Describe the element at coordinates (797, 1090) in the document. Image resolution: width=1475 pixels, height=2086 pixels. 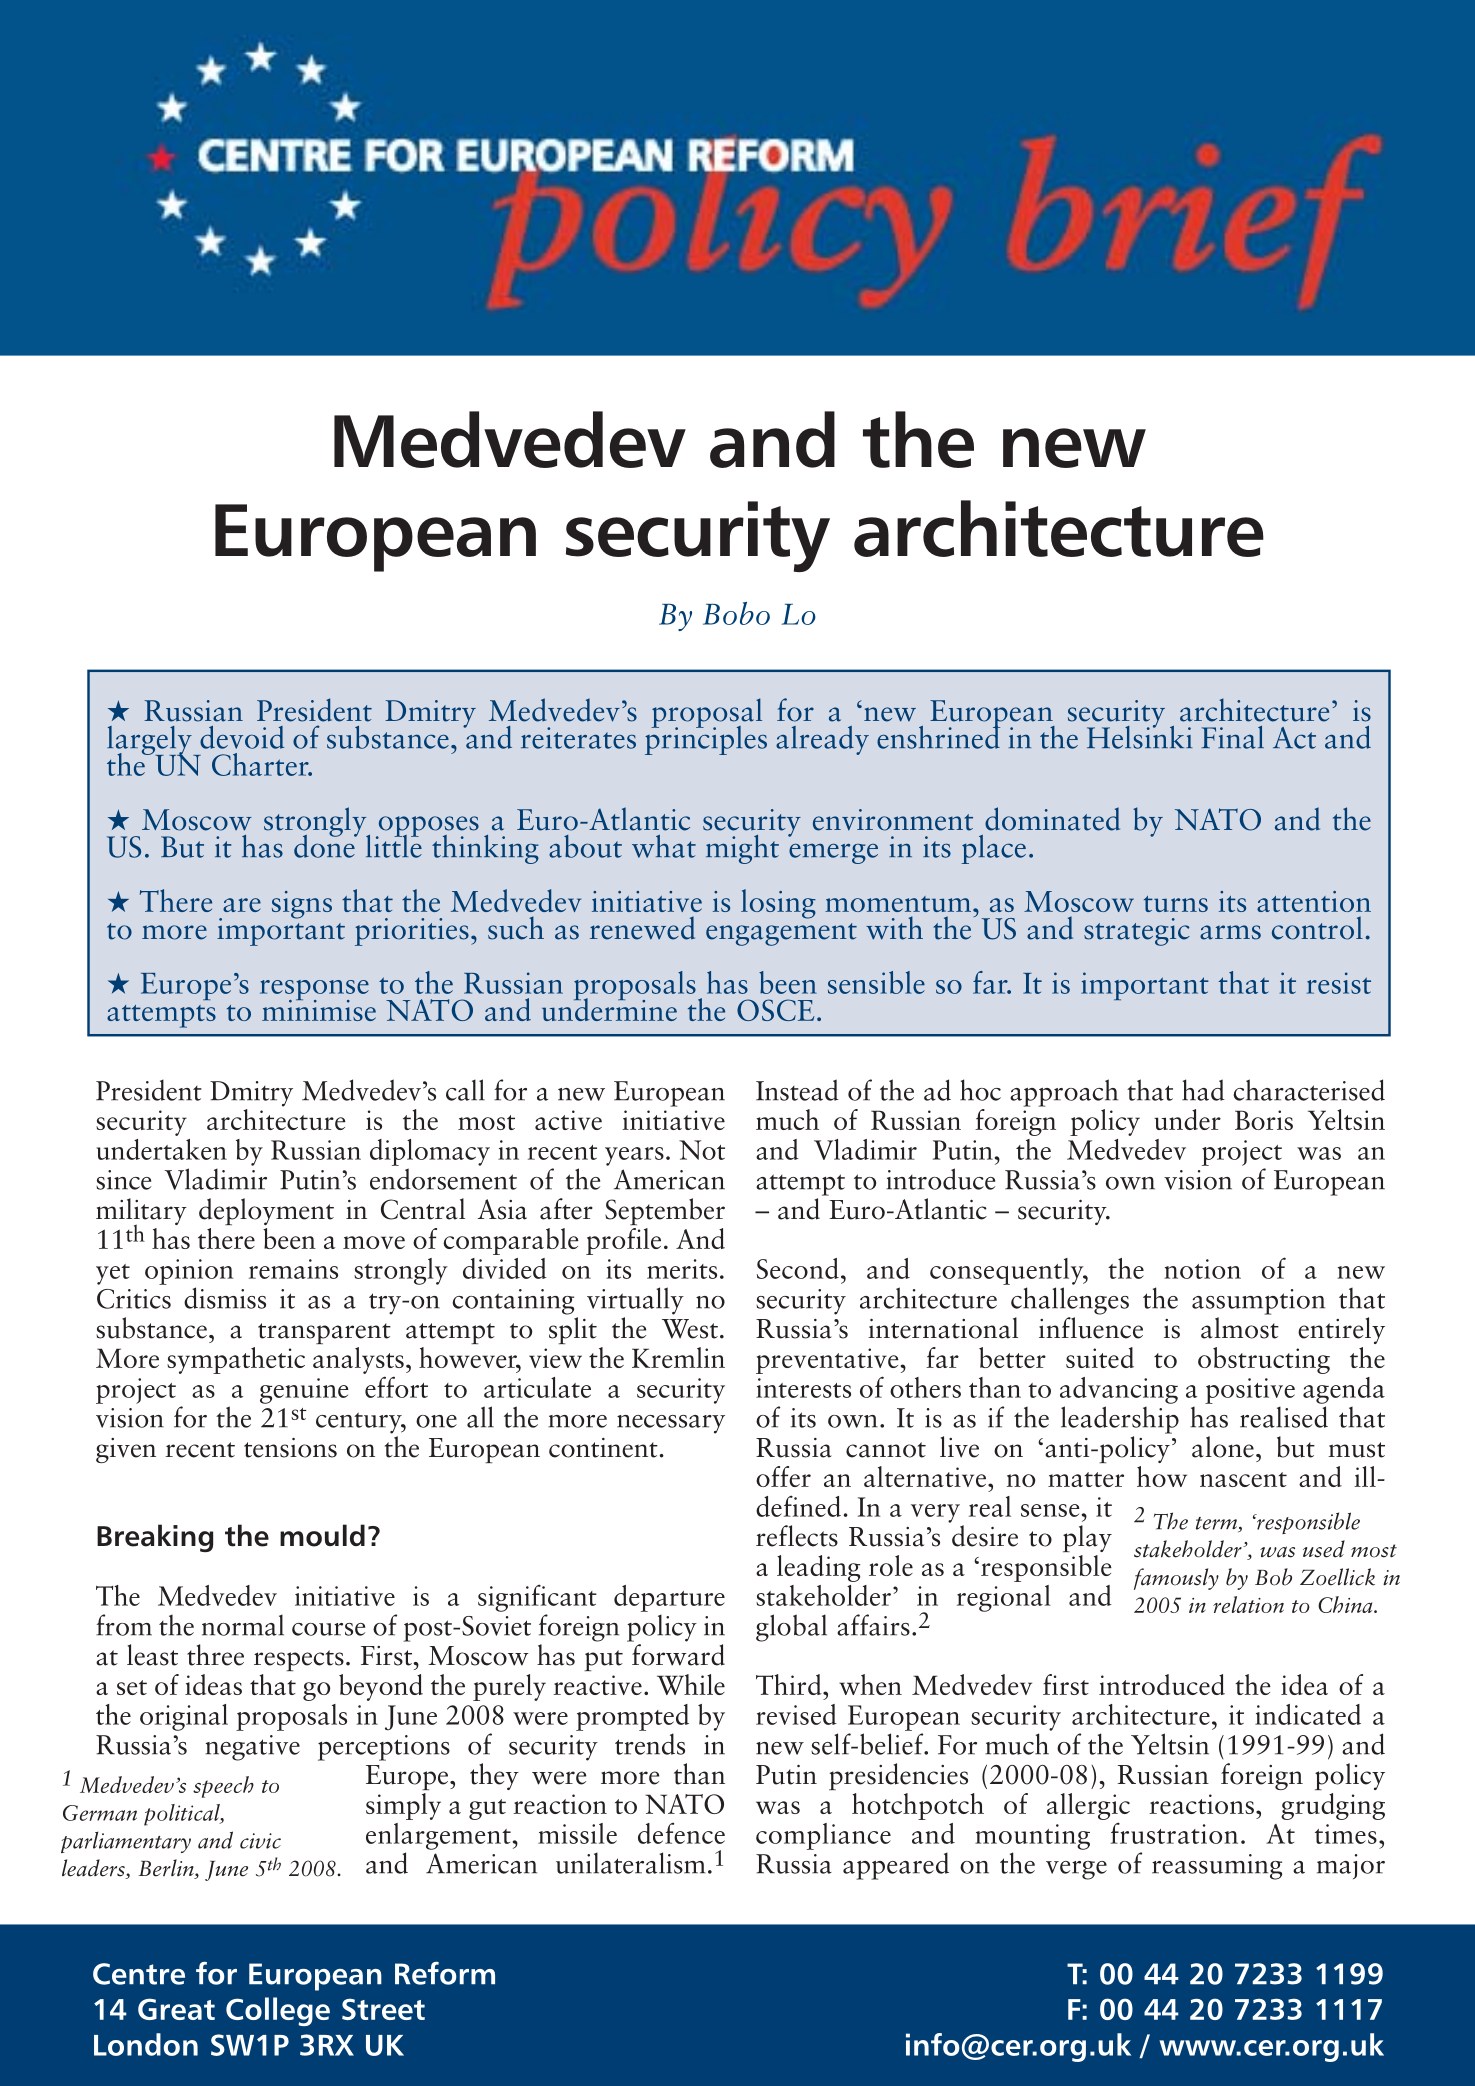
I see `Instead` at that location.
